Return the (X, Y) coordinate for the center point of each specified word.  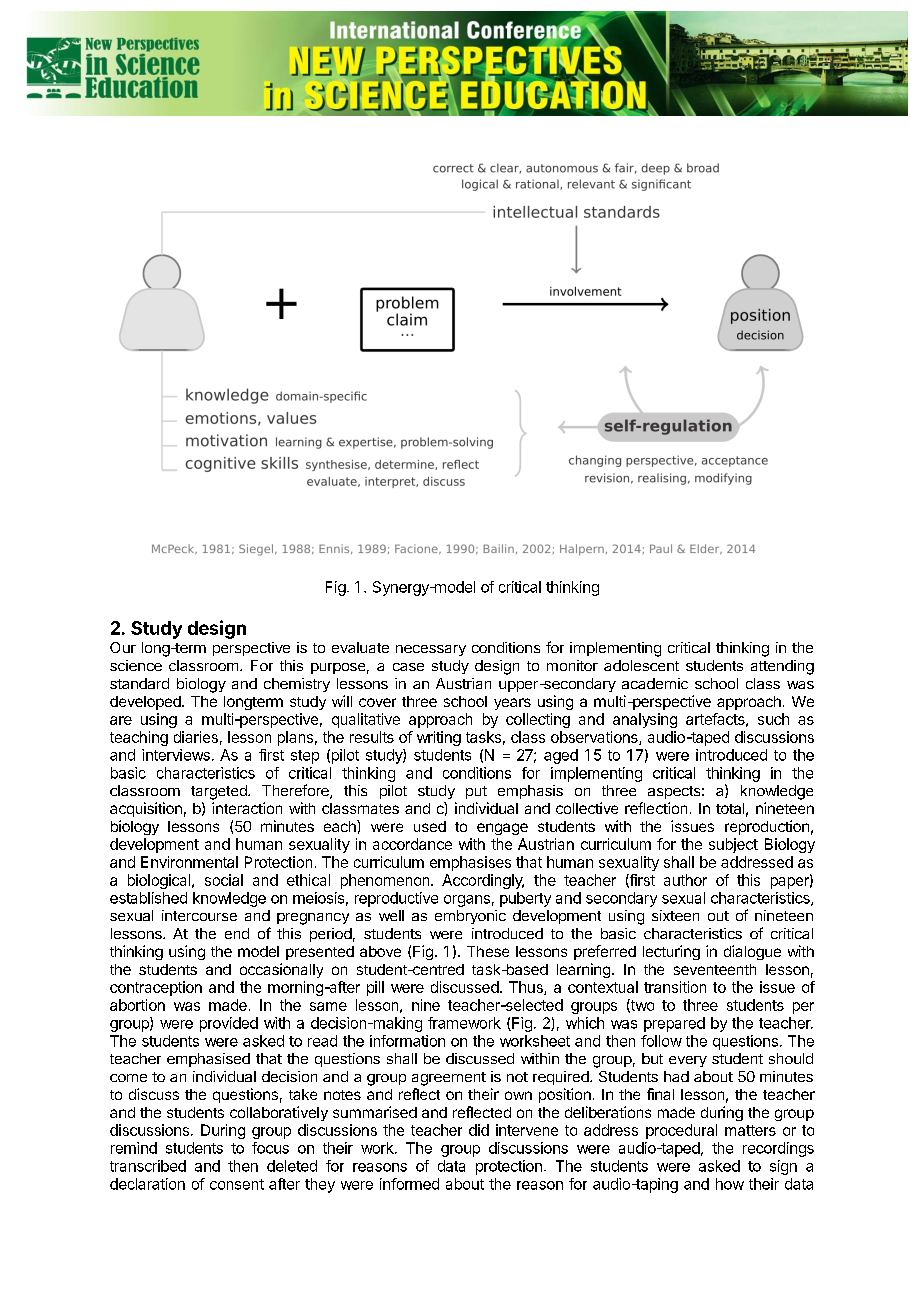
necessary (431, 650)
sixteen (675, 915)
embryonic (470, 917)
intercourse (199, 915)
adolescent (641, 665)
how (730, 1184)
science (136, 665)
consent (237, 1184)
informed (409, 1184)
